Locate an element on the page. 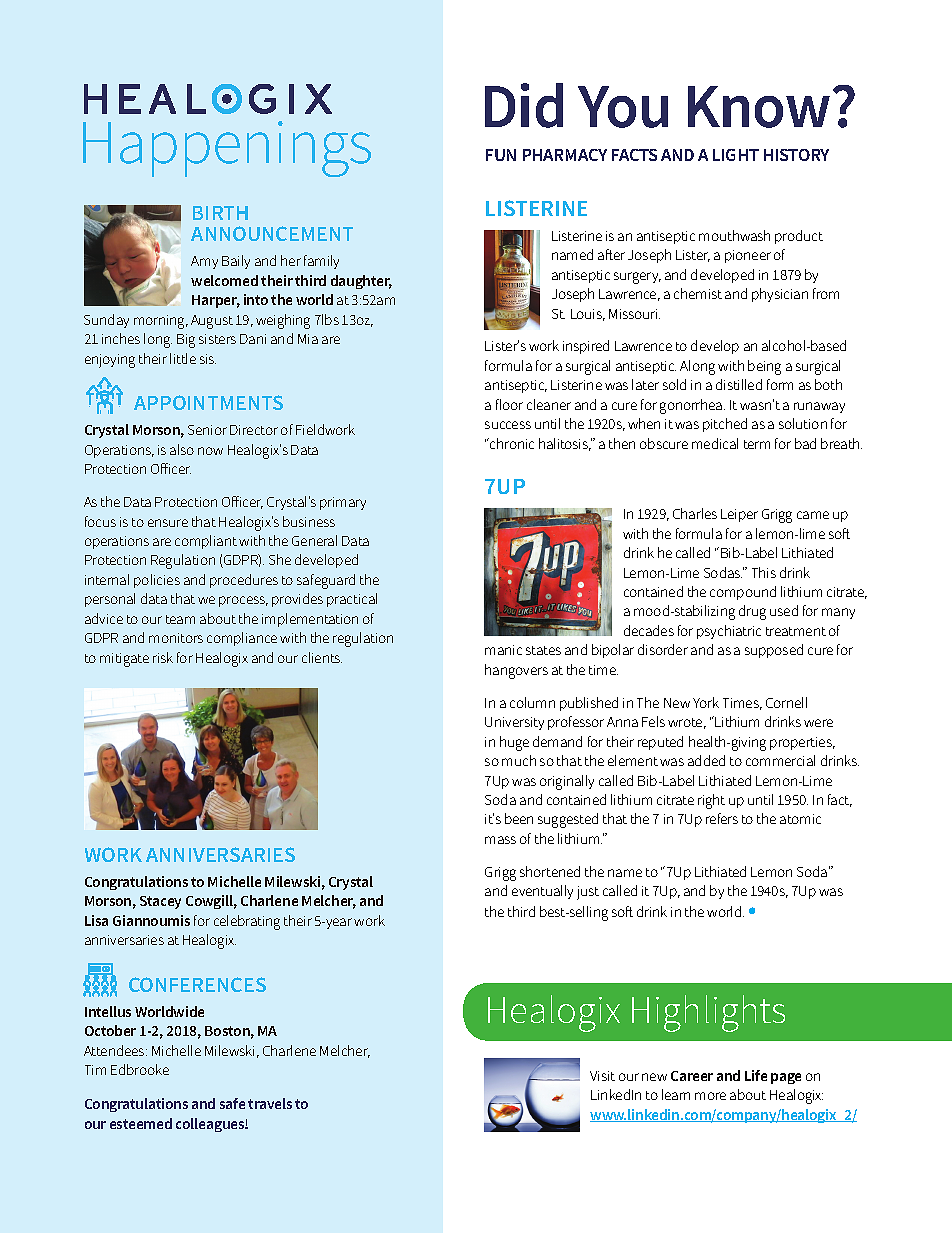  Know is located at coordinates (759, 107).
